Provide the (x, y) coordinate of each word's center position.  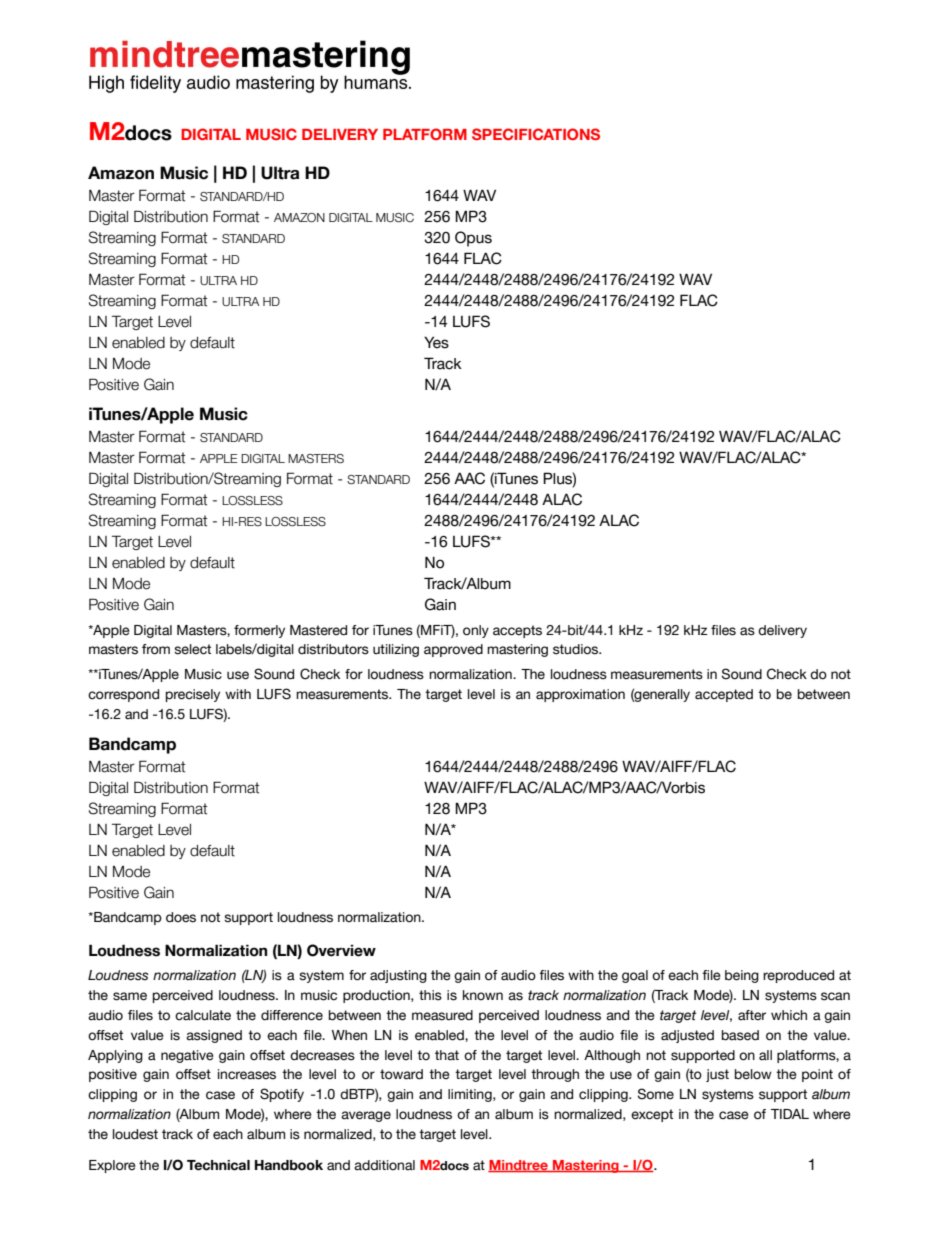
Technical (218, 1165)
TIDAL (790, 1114)
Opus (473, 239)
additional (384, 1165)
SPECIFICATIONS (536, 134)
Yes (436, 342)
